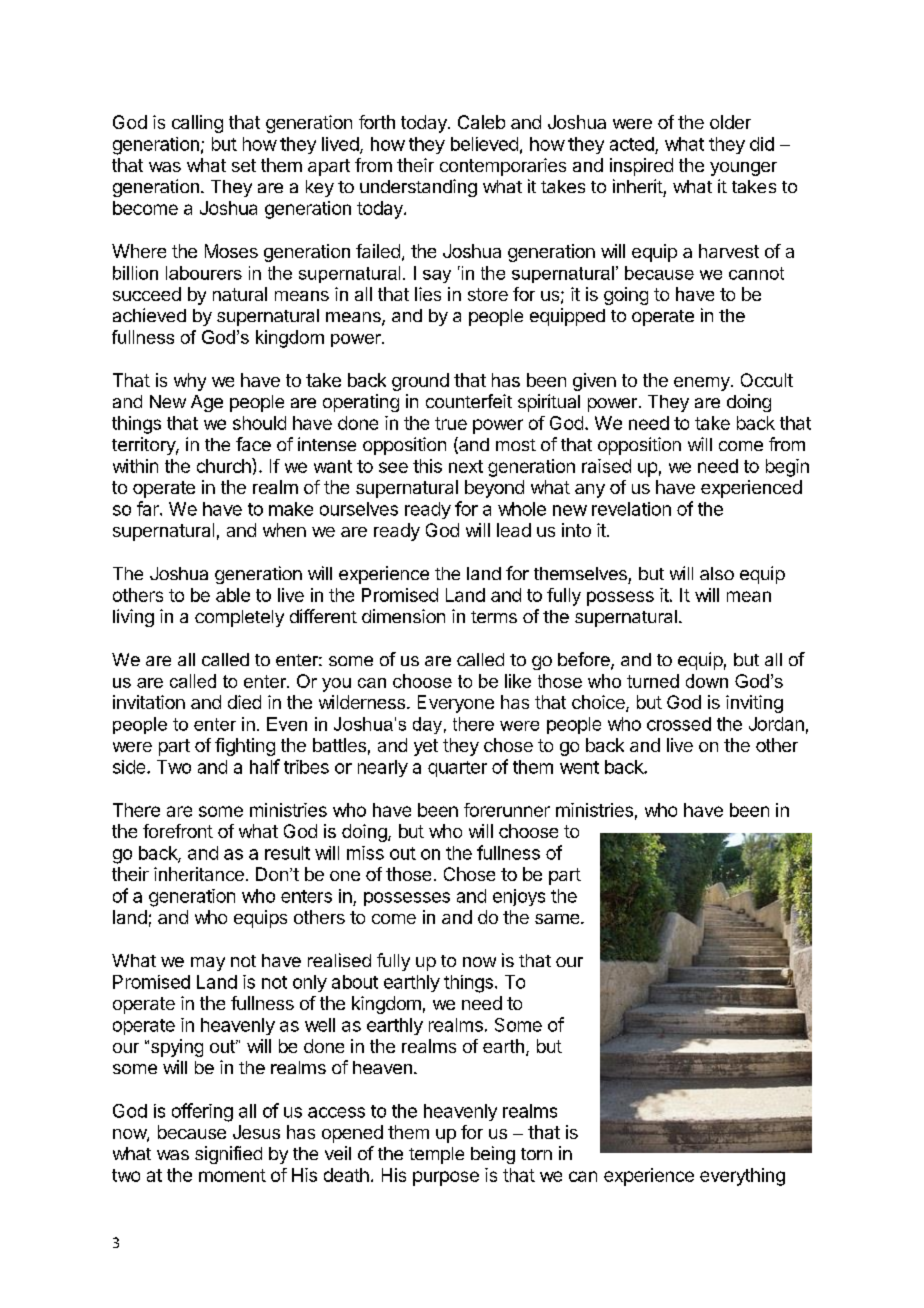 Image resolution: width=924 pixels, height=1308 pixels. Describe the element at coordinates (469, 401) in the screenshot. I see `counterfeit` at that location.
